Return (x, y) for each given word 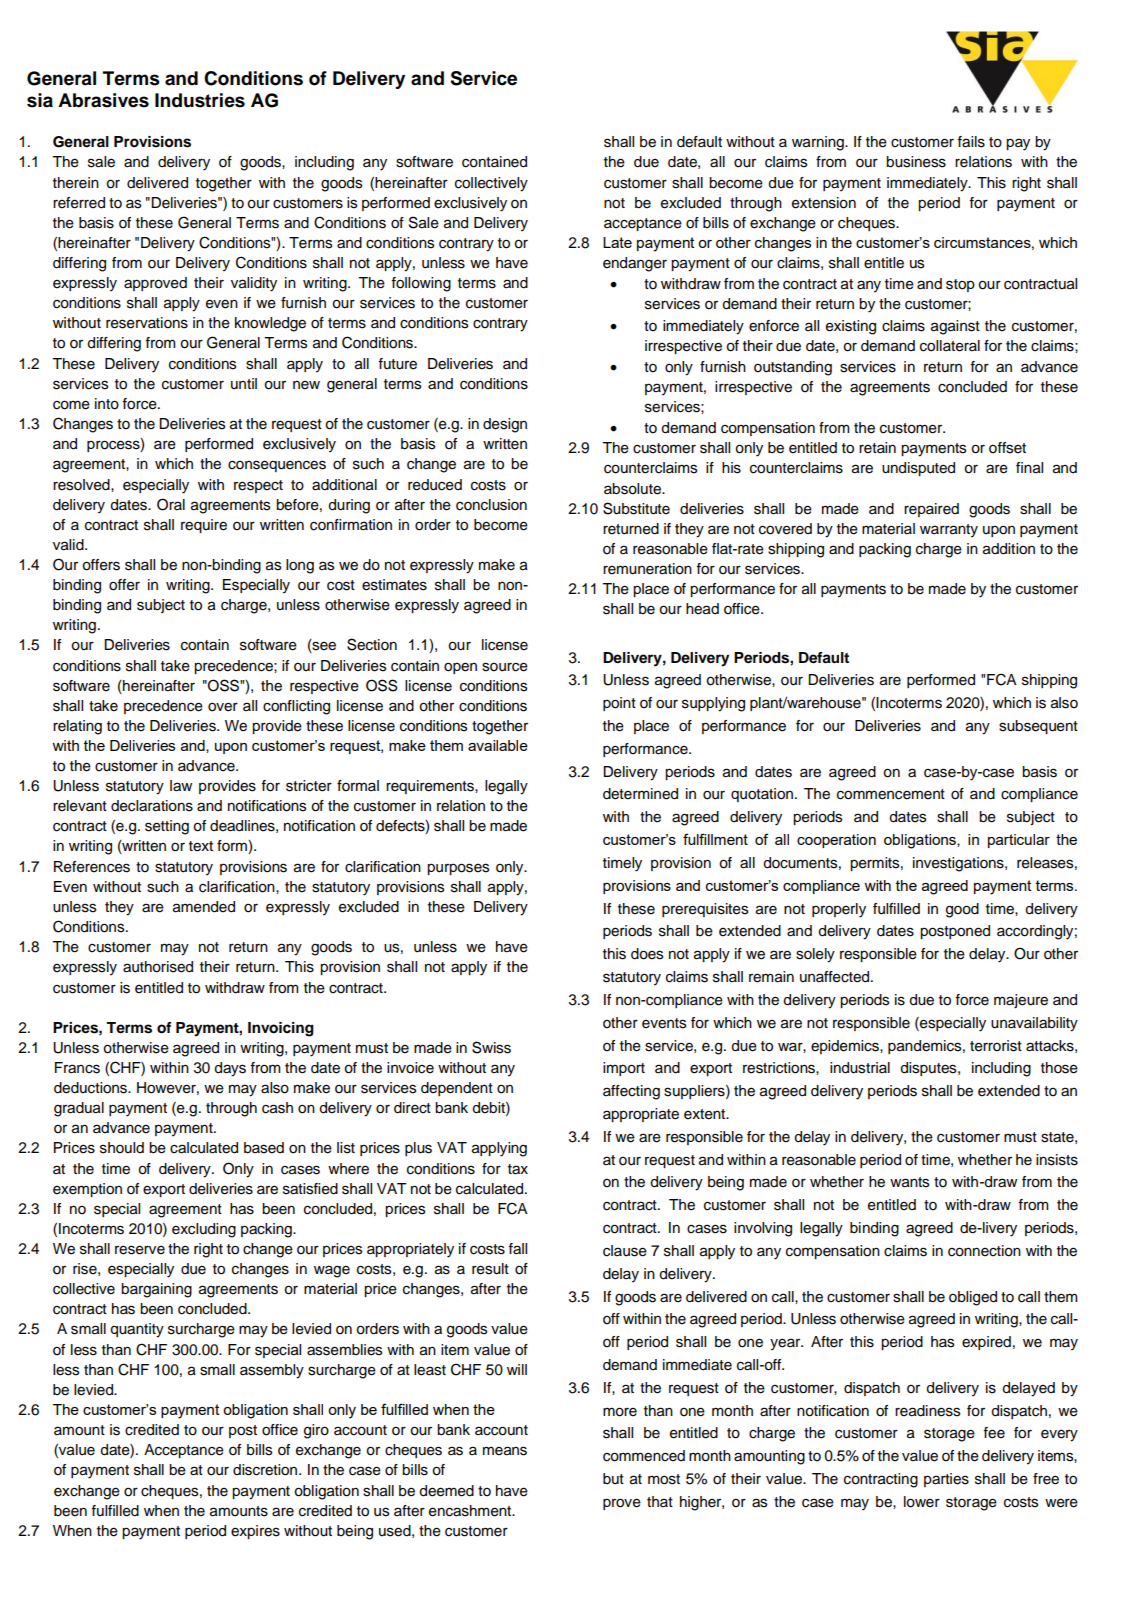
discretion (266, 1470)
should (122, 1148)
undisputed (918, 469)
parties (946, 1480)
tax (518, 1169)
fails (971, 142)
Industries (200, 100)
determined (640, 794)
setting (167, 827)
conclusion (491, 505)
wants (909, 1182)
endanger (635, 264)
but (613, 1479)
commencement (891, 794)
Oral (171, 504)
